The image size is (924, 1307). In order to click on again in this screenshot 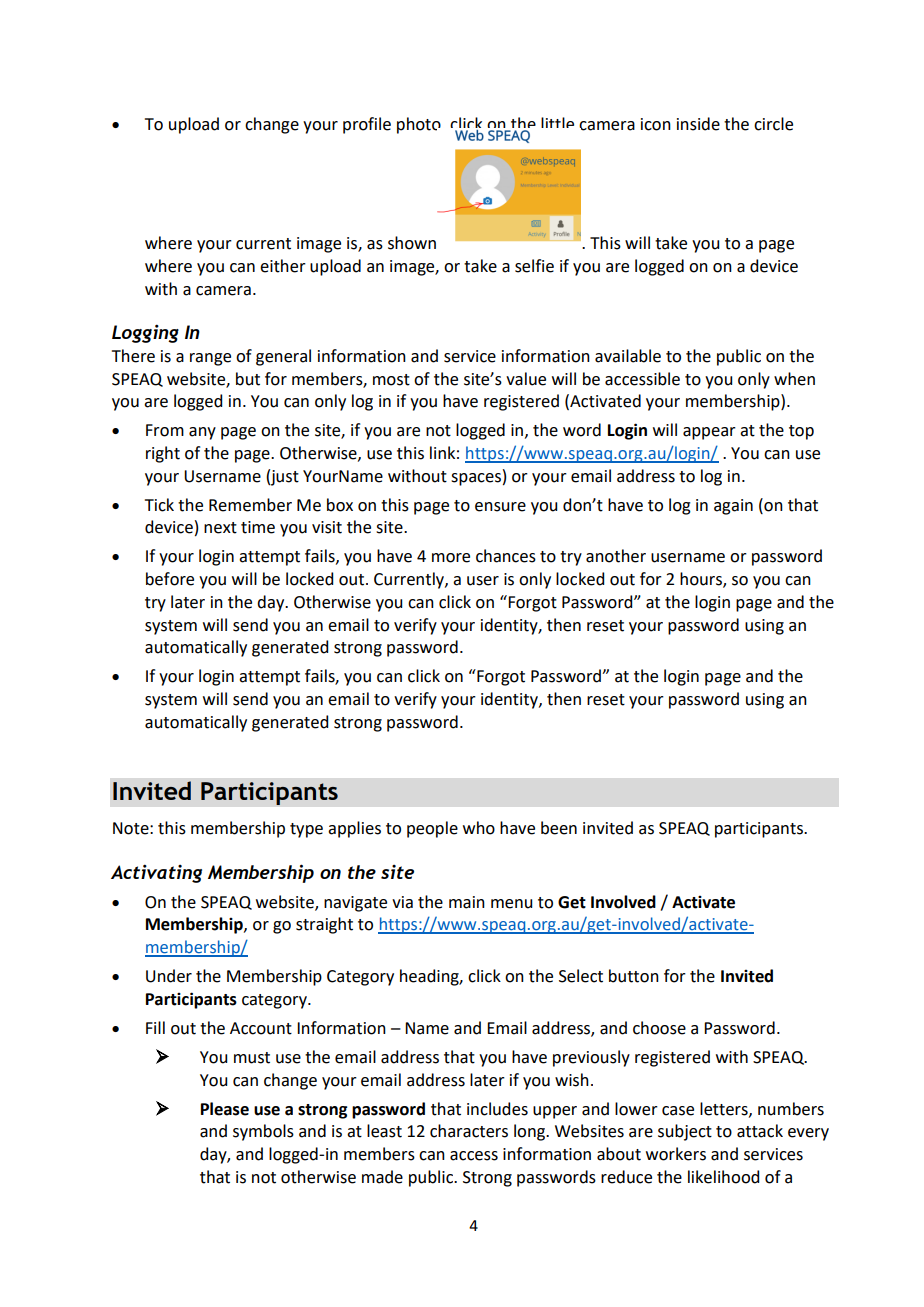, I will do `click(733, 507)`.
